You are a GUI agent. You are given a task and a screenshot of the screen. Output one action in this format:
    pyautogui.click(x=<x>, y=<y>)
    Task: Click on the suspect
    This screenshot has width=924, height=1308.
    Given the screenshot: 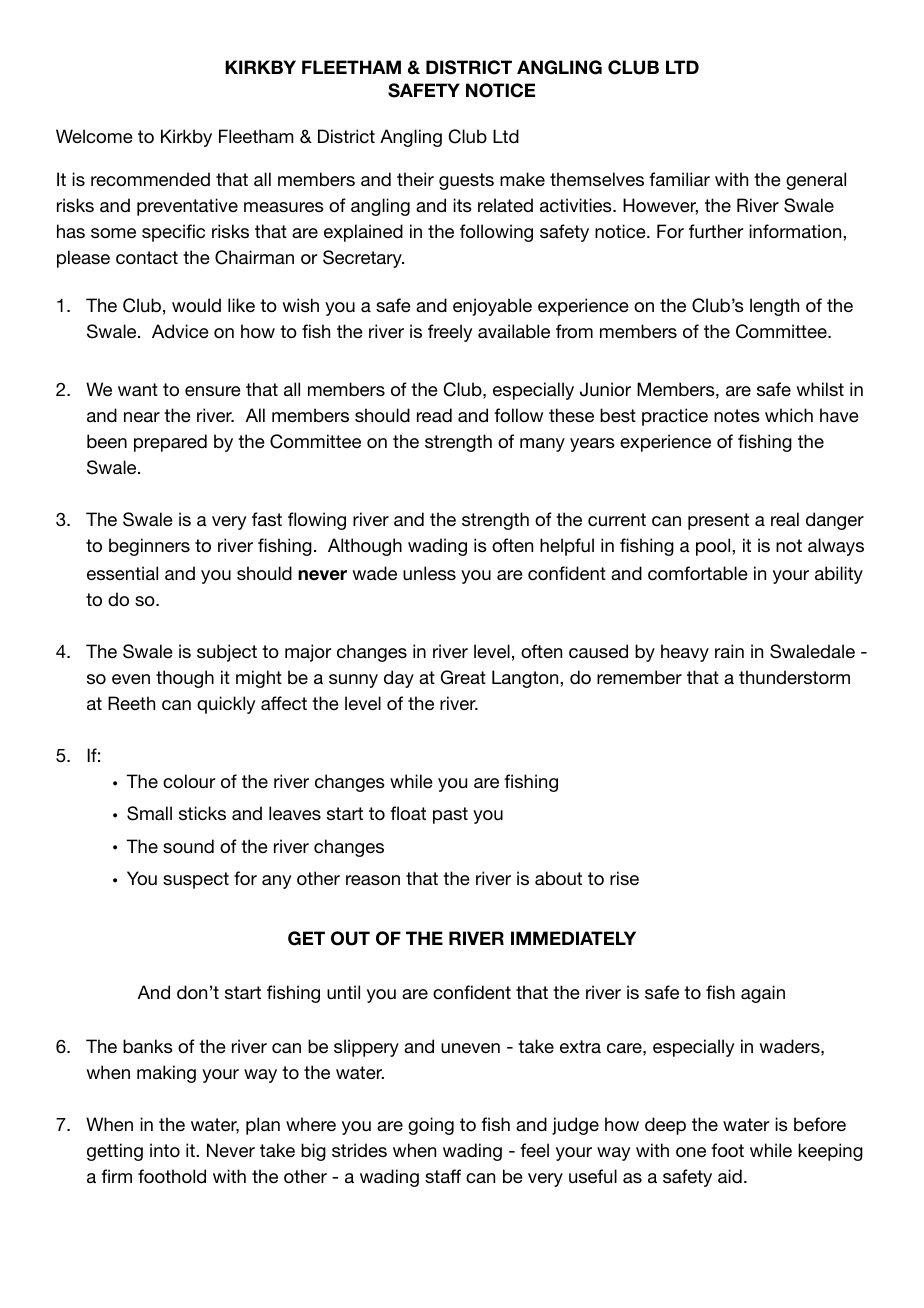 What is the action you would take?
    pyautogui.click(x=196, y=880)
